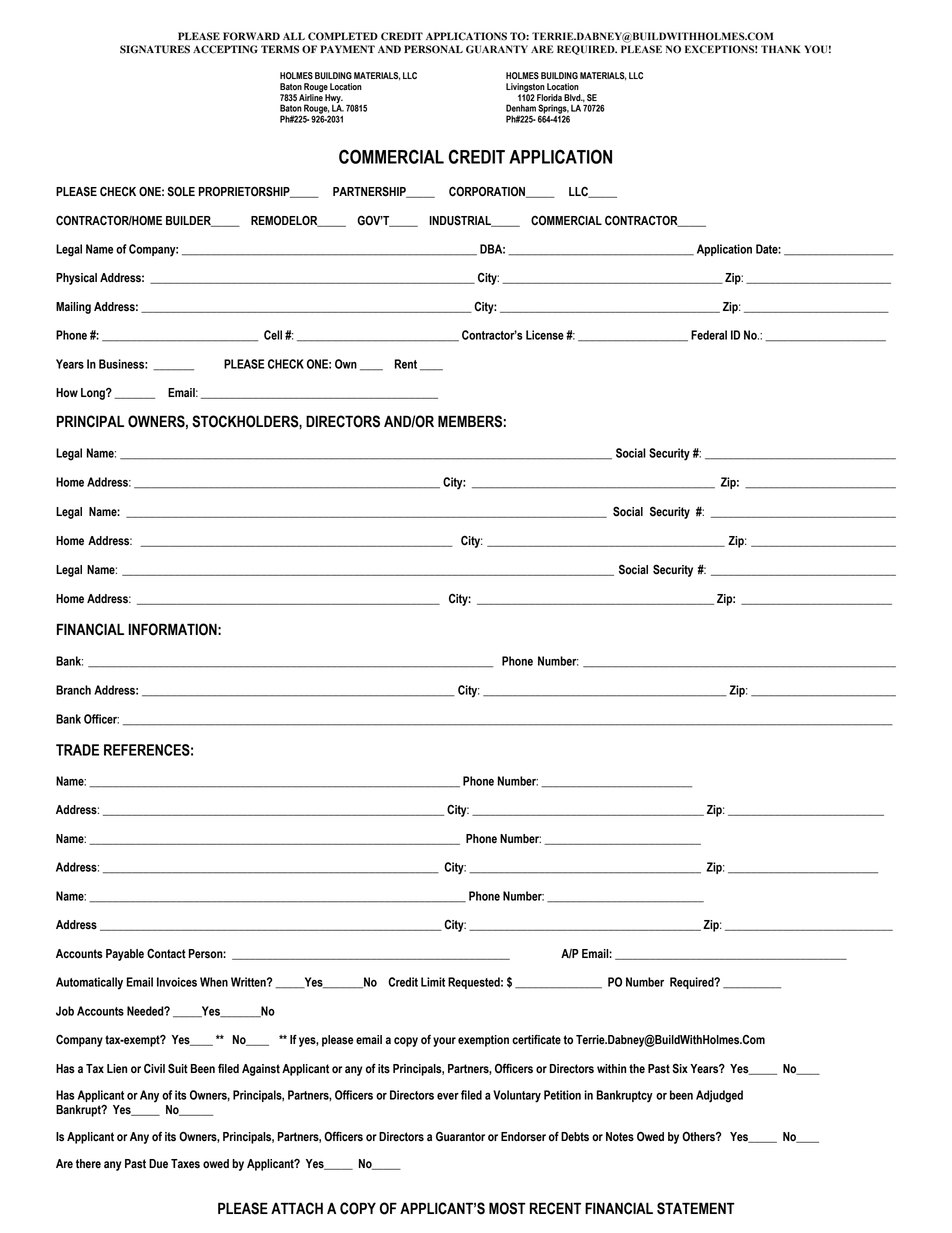 This page has width=952, height=1233. Describe the element at coordinates (94, 394) in the page. I see `Long` at that location.
